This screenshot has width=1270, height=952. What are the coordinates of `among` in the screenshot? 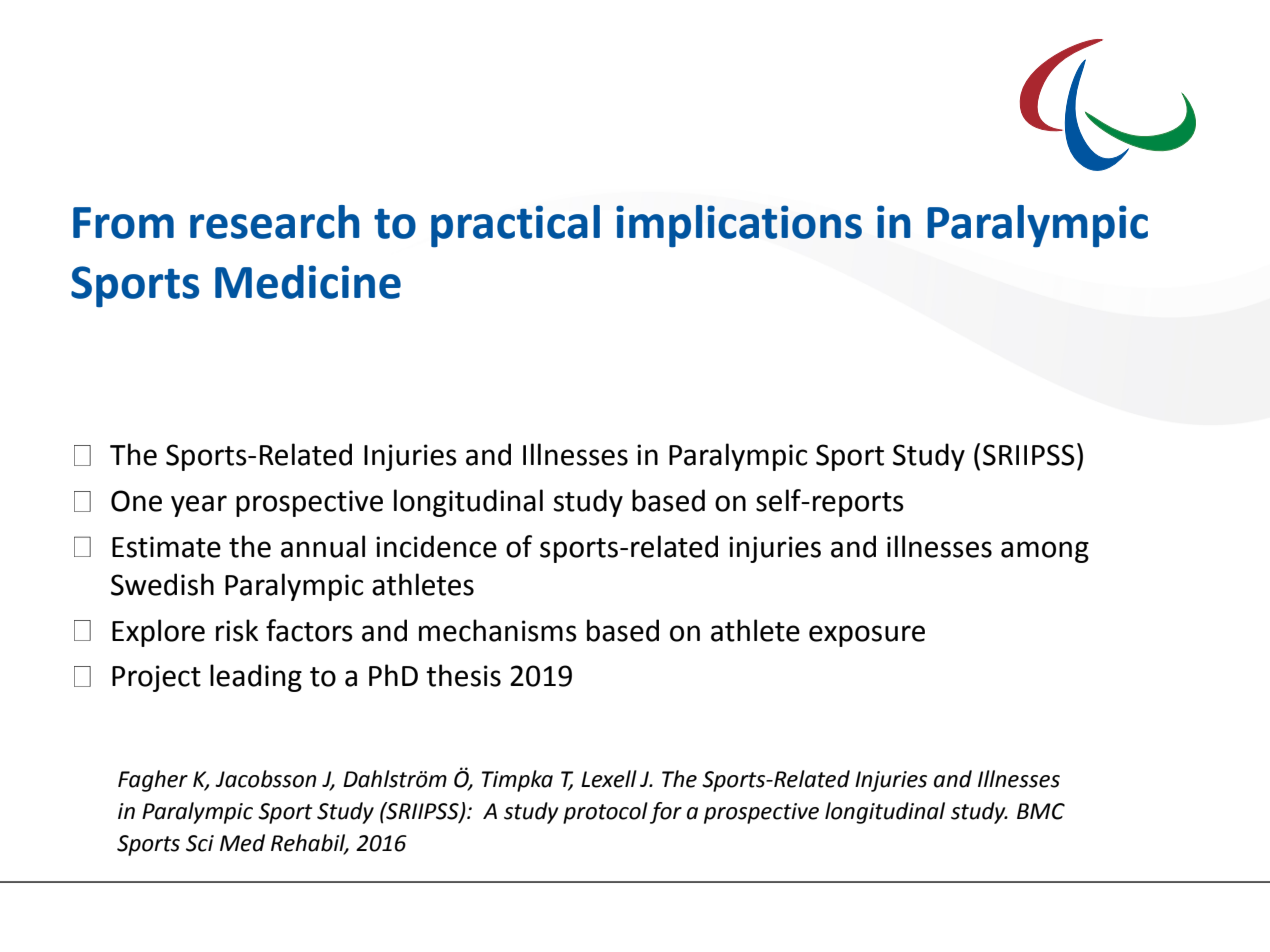 It's located at (1045, 552).
